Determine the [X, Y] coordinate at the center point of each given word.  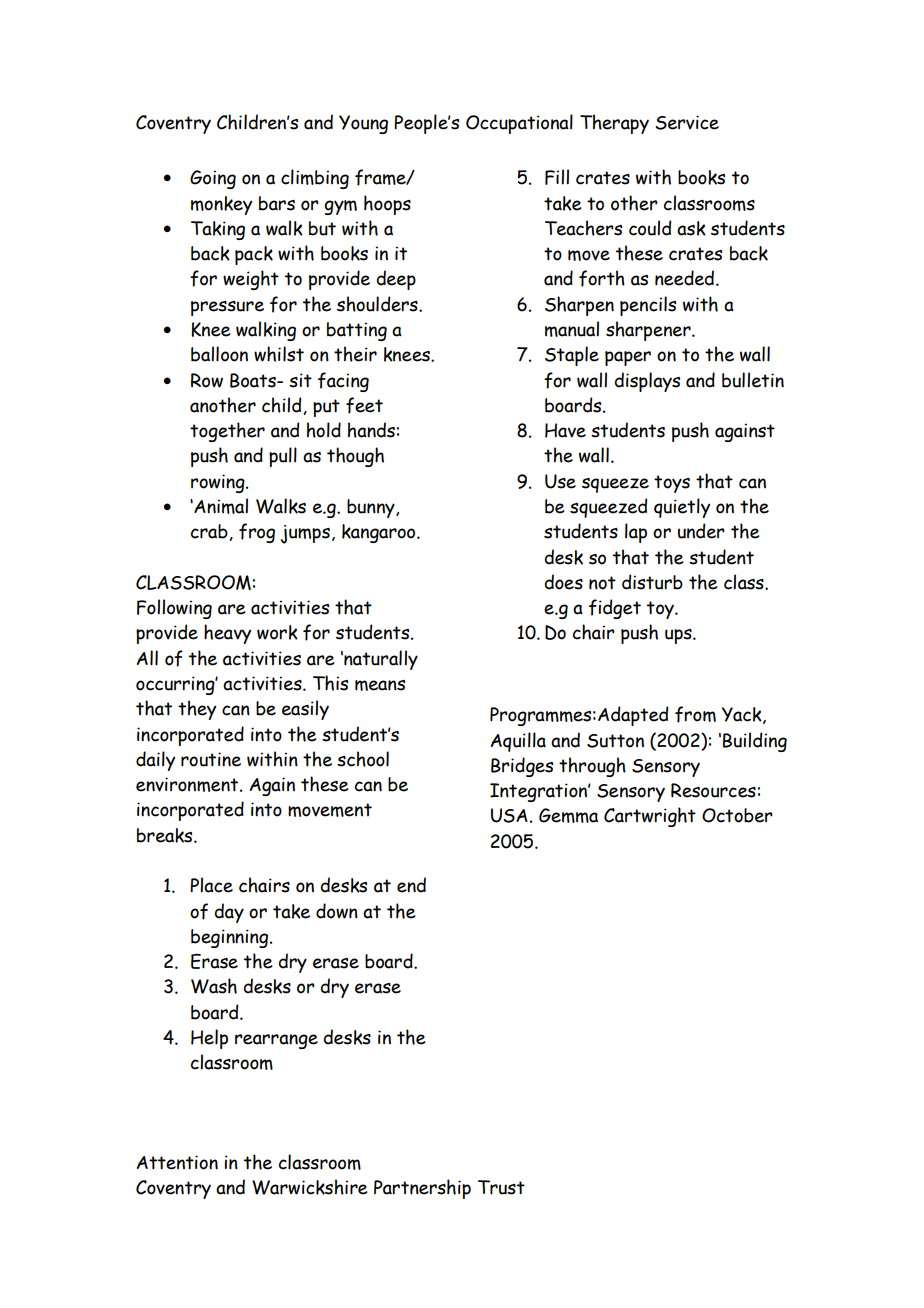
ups [679, 636]
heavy [227, 634]
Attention [177, 1162]
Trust [501, 1187]
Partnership [422, 1189]
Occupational [519, 124]
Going [213, 179]
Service [687, 122]
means [380, 685]
